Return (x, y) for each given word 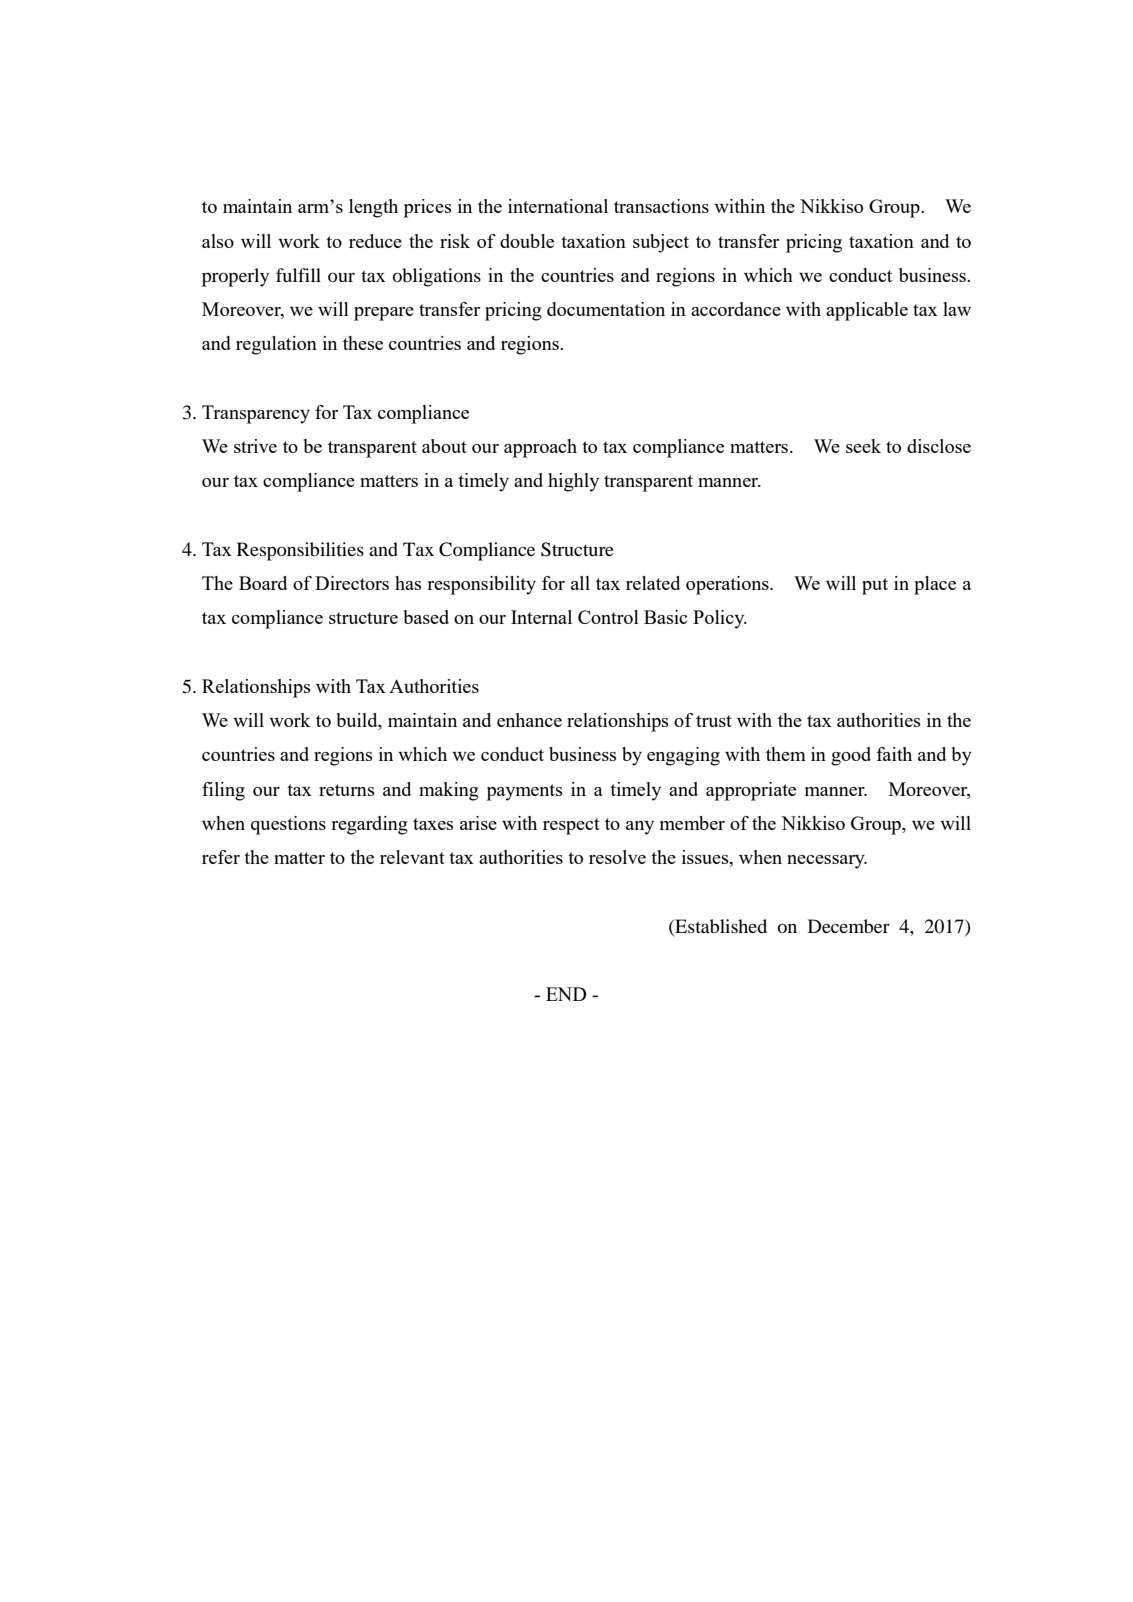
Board (263, 583)
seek (863, 446)
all (580, 583)
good (851, 756)
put (875, 586)
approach (540, 448)
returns (347, 790)
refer (221, 857)
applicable (867, 311)
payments (525, 792)
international (558, 206)
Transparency (256, 414)
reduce (375, 241)
